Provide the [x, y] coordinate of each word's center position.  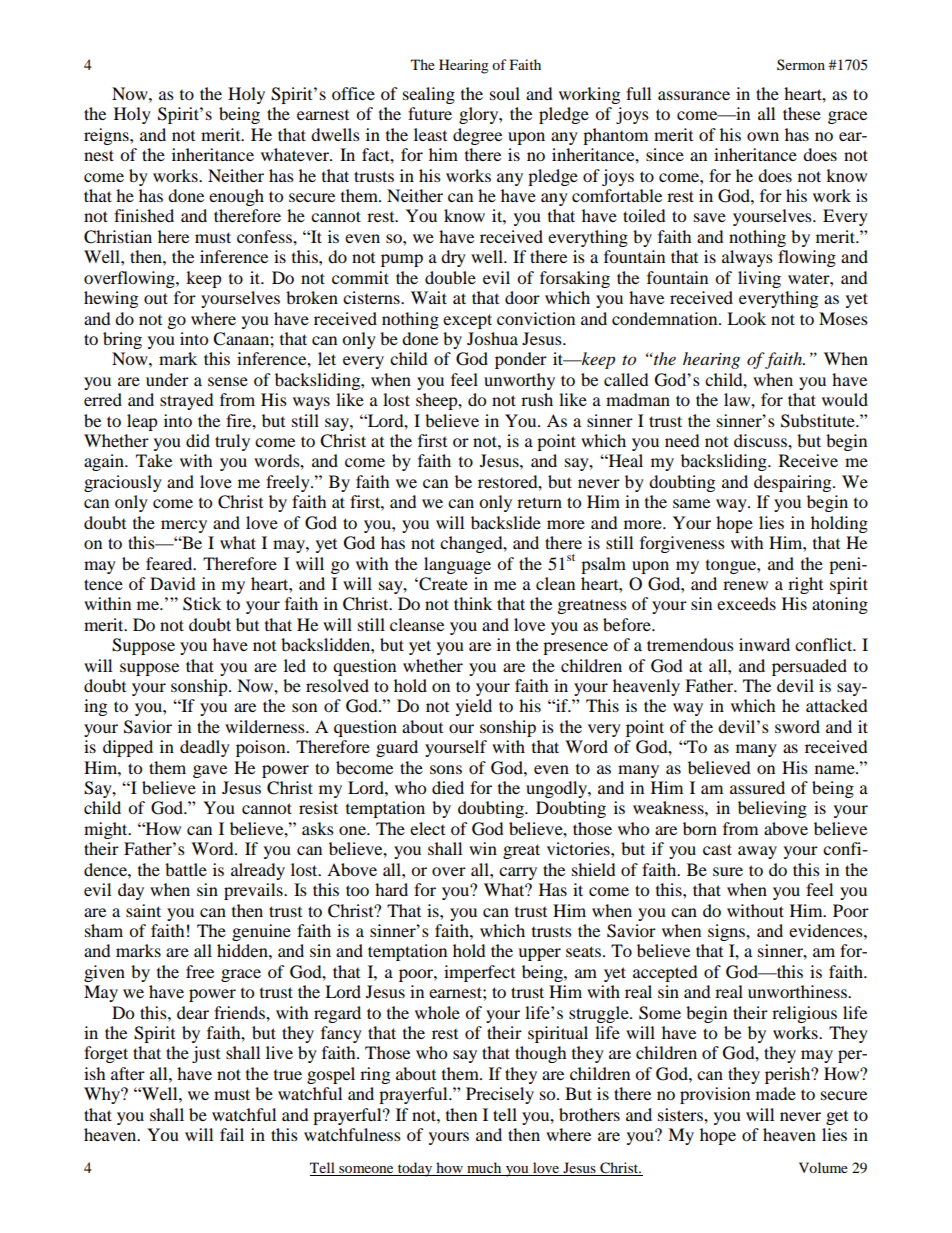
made [776, 1093]
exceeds [746, 603]
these [802, 113]
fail [232, 1134]
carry [518, 873]
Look [746, 318]
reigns [107, 136]
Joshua [492, 338]
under [167, 379]
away [757, 852]
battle [186, 869]
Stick [202, 604]
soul [505, 93]
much [484, 1169]
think [473, 603]
